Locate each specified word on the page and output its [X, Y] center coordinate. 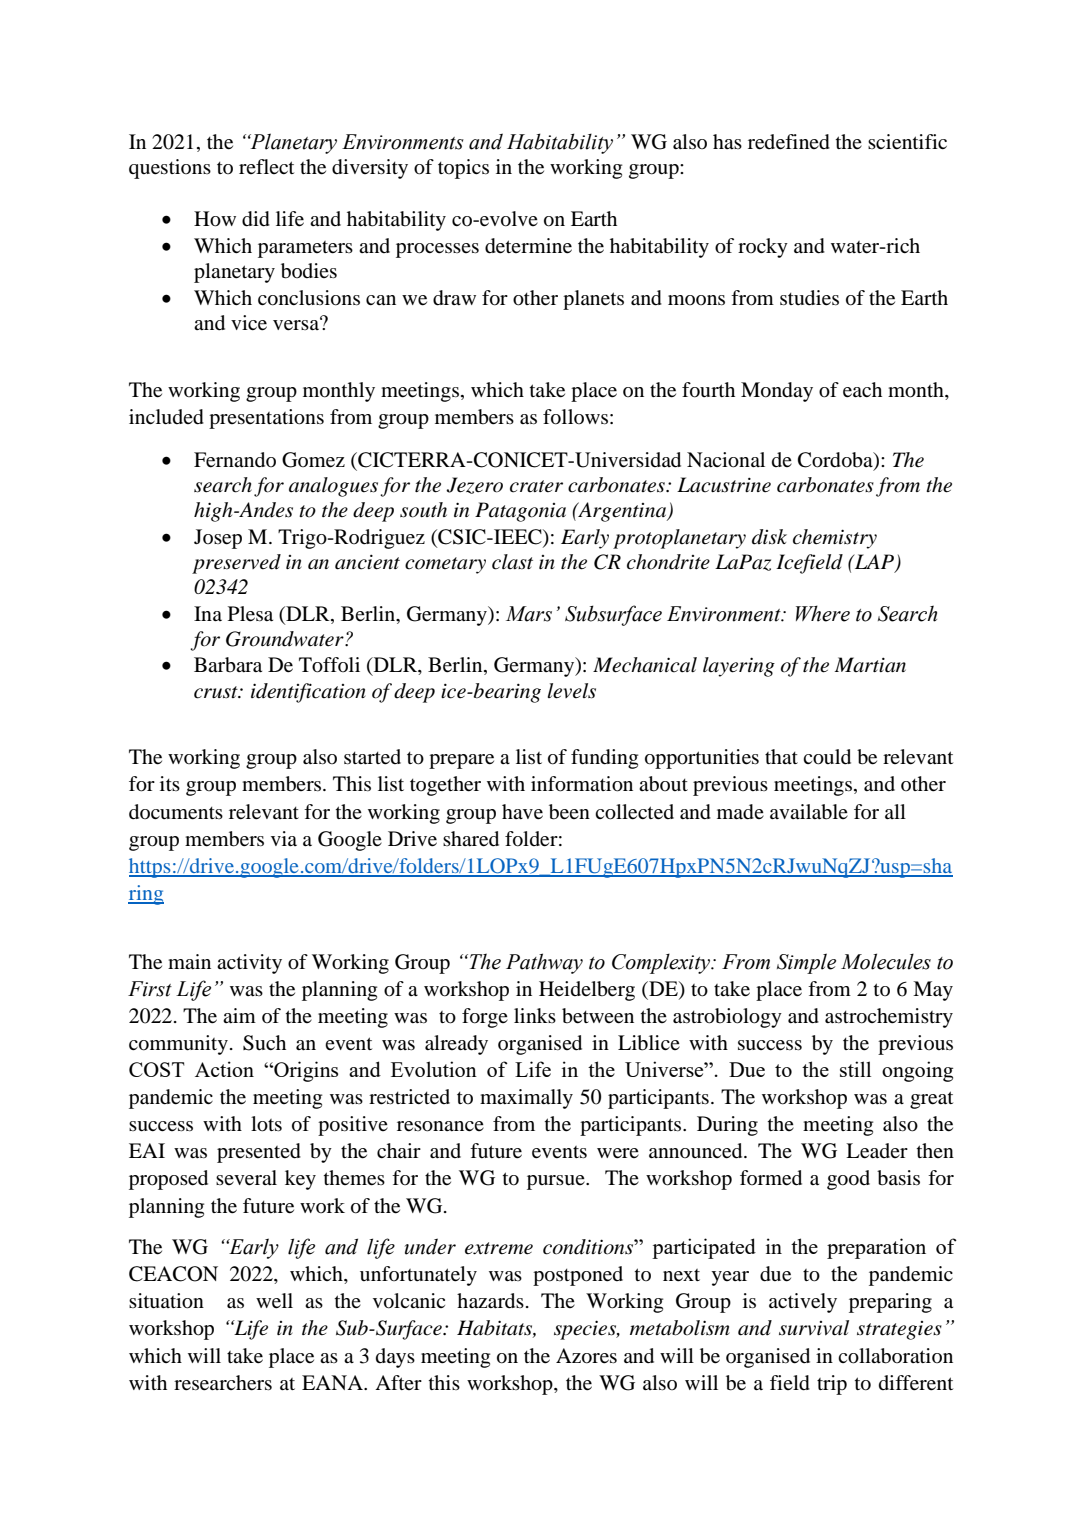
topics [463, 169]
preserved [236, 564]
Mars [529, 614]
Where [823, 613]
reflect [266, 166]
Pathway [544, 963]
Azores [586, 1356]
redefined [789, 142]
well [274, 1301]
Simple [806, 963]
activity [249, 964]
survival [814, 1328]
